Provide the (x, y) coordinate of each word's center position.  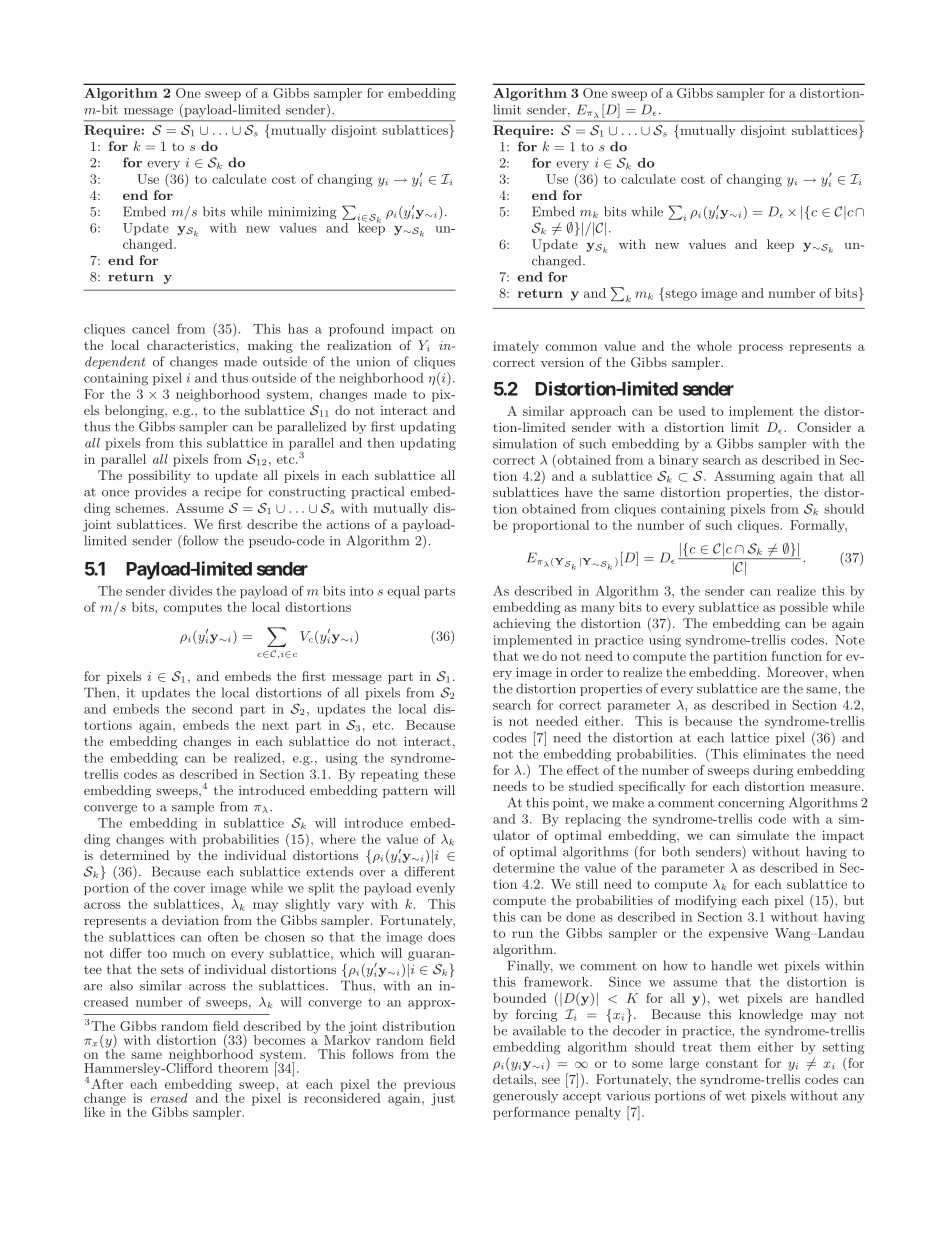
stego (680, 294)
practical (377, 492)
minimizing (302, 213)
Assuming (744, 477)
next (275, 725)
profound (356, 329)
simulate (763, 835)
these (439, 774)
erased (169, 1098)
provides (160, 492)
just (443, 1099)
